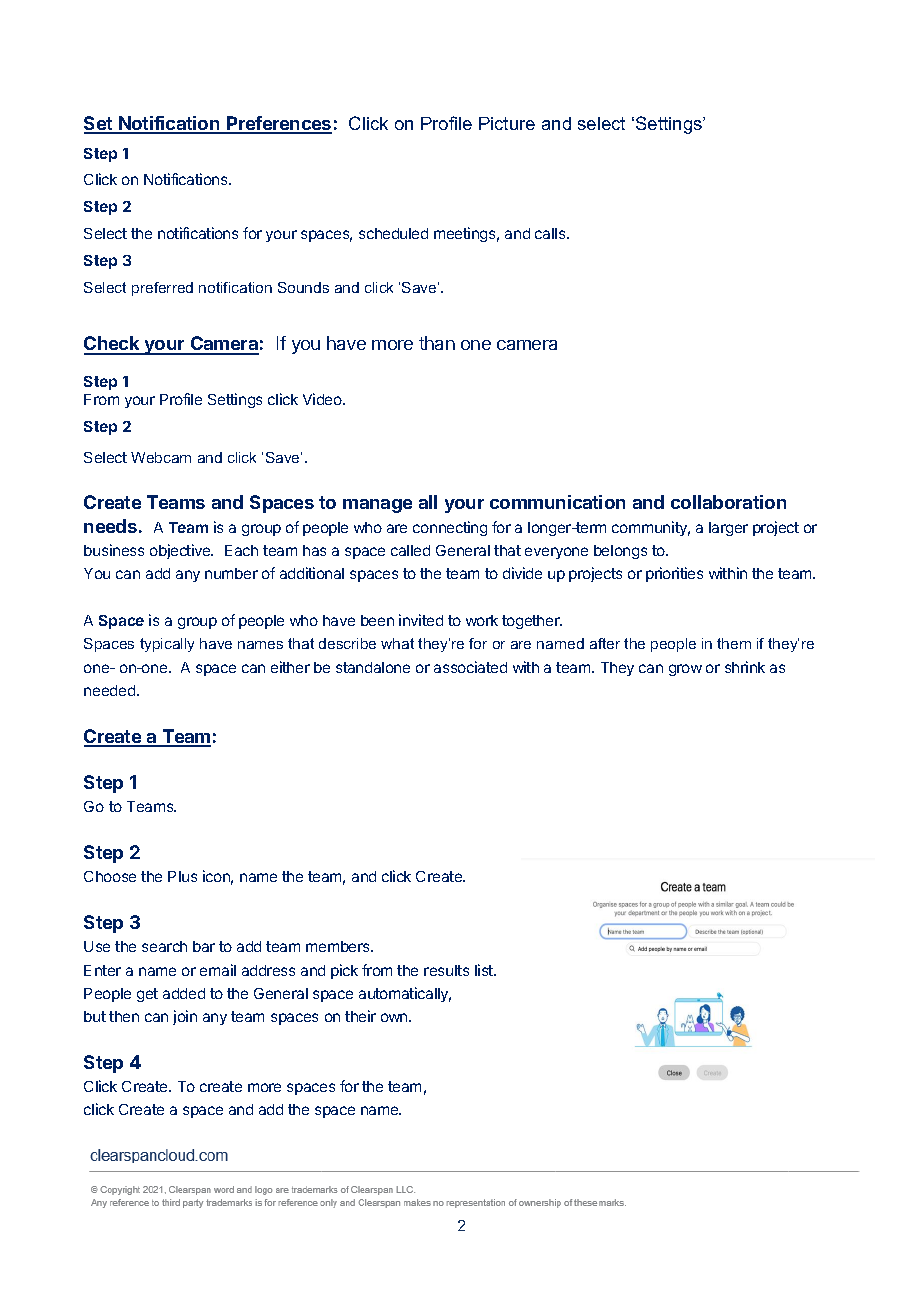 Image resolution: width=924 pixels, height=1308 pixels. I want to click on Picture, so click(507, 123).
